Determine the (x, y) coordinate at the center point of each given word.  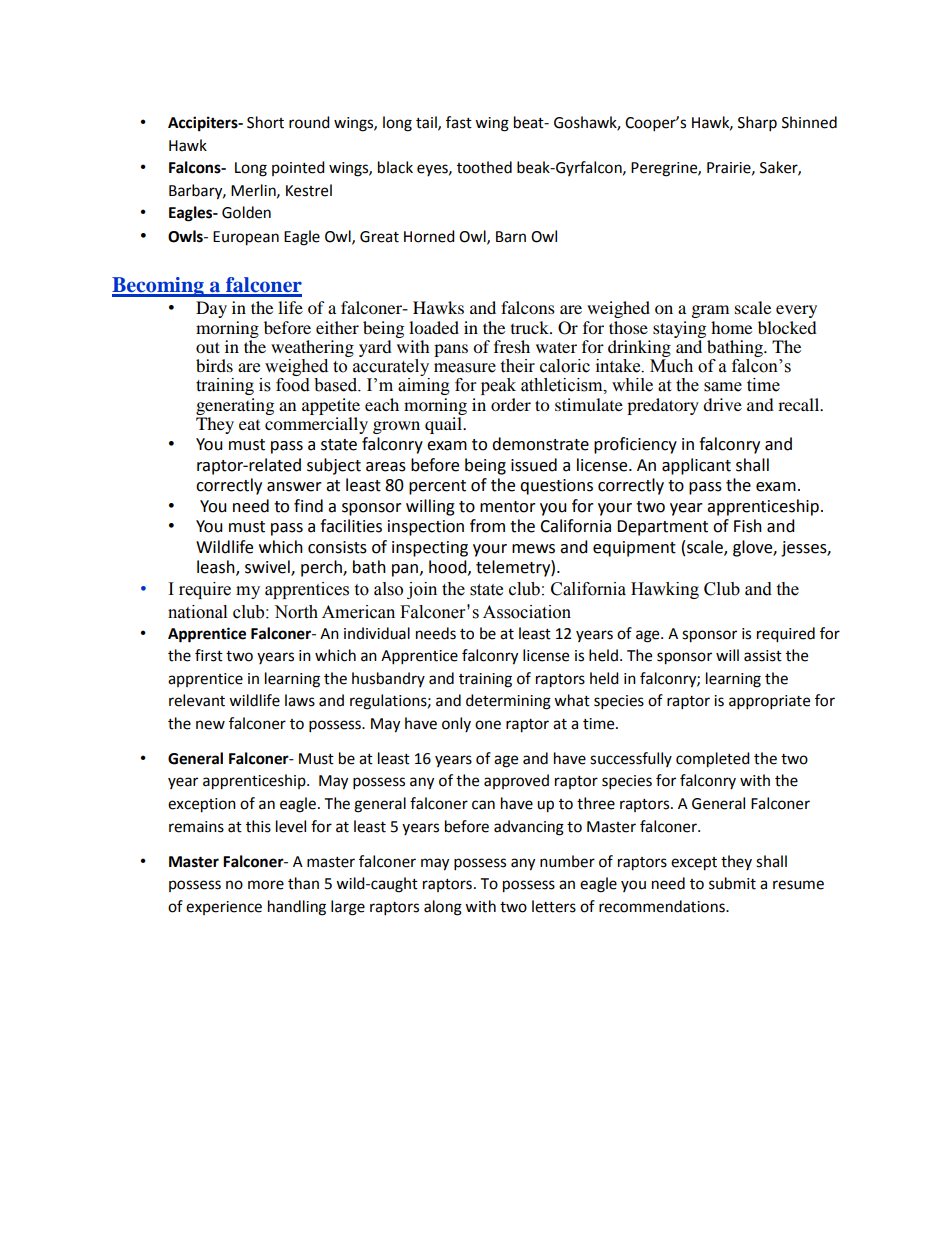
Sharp (757, 124)
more (266, 885)
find (308, 506)
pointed (298, 168)
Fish (748, 526)
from (487, 526)
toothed (484, 167)
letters (554, 906)
